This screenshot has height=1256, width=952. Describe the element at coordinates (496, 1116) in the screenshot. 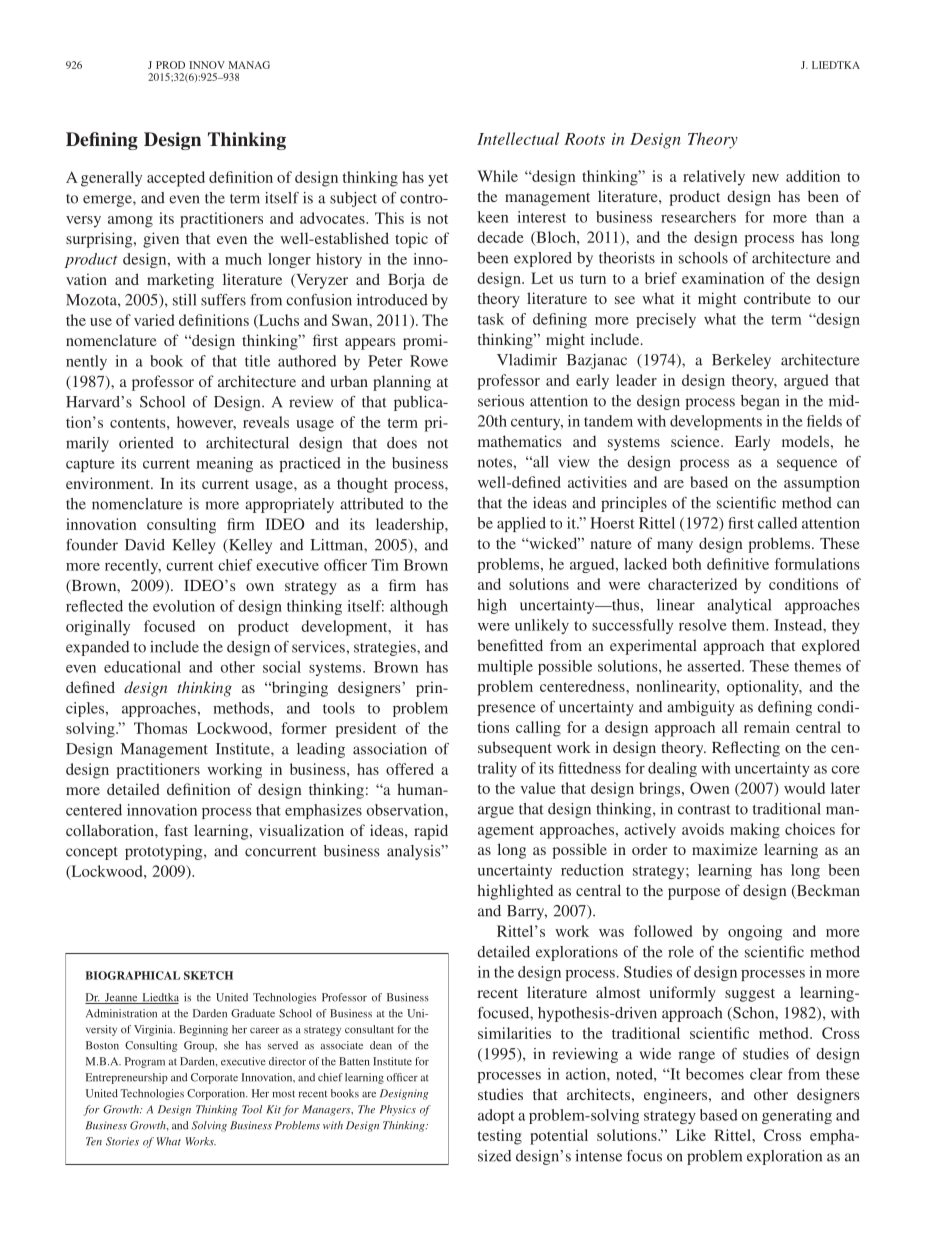

I see `adopt` at that location.
